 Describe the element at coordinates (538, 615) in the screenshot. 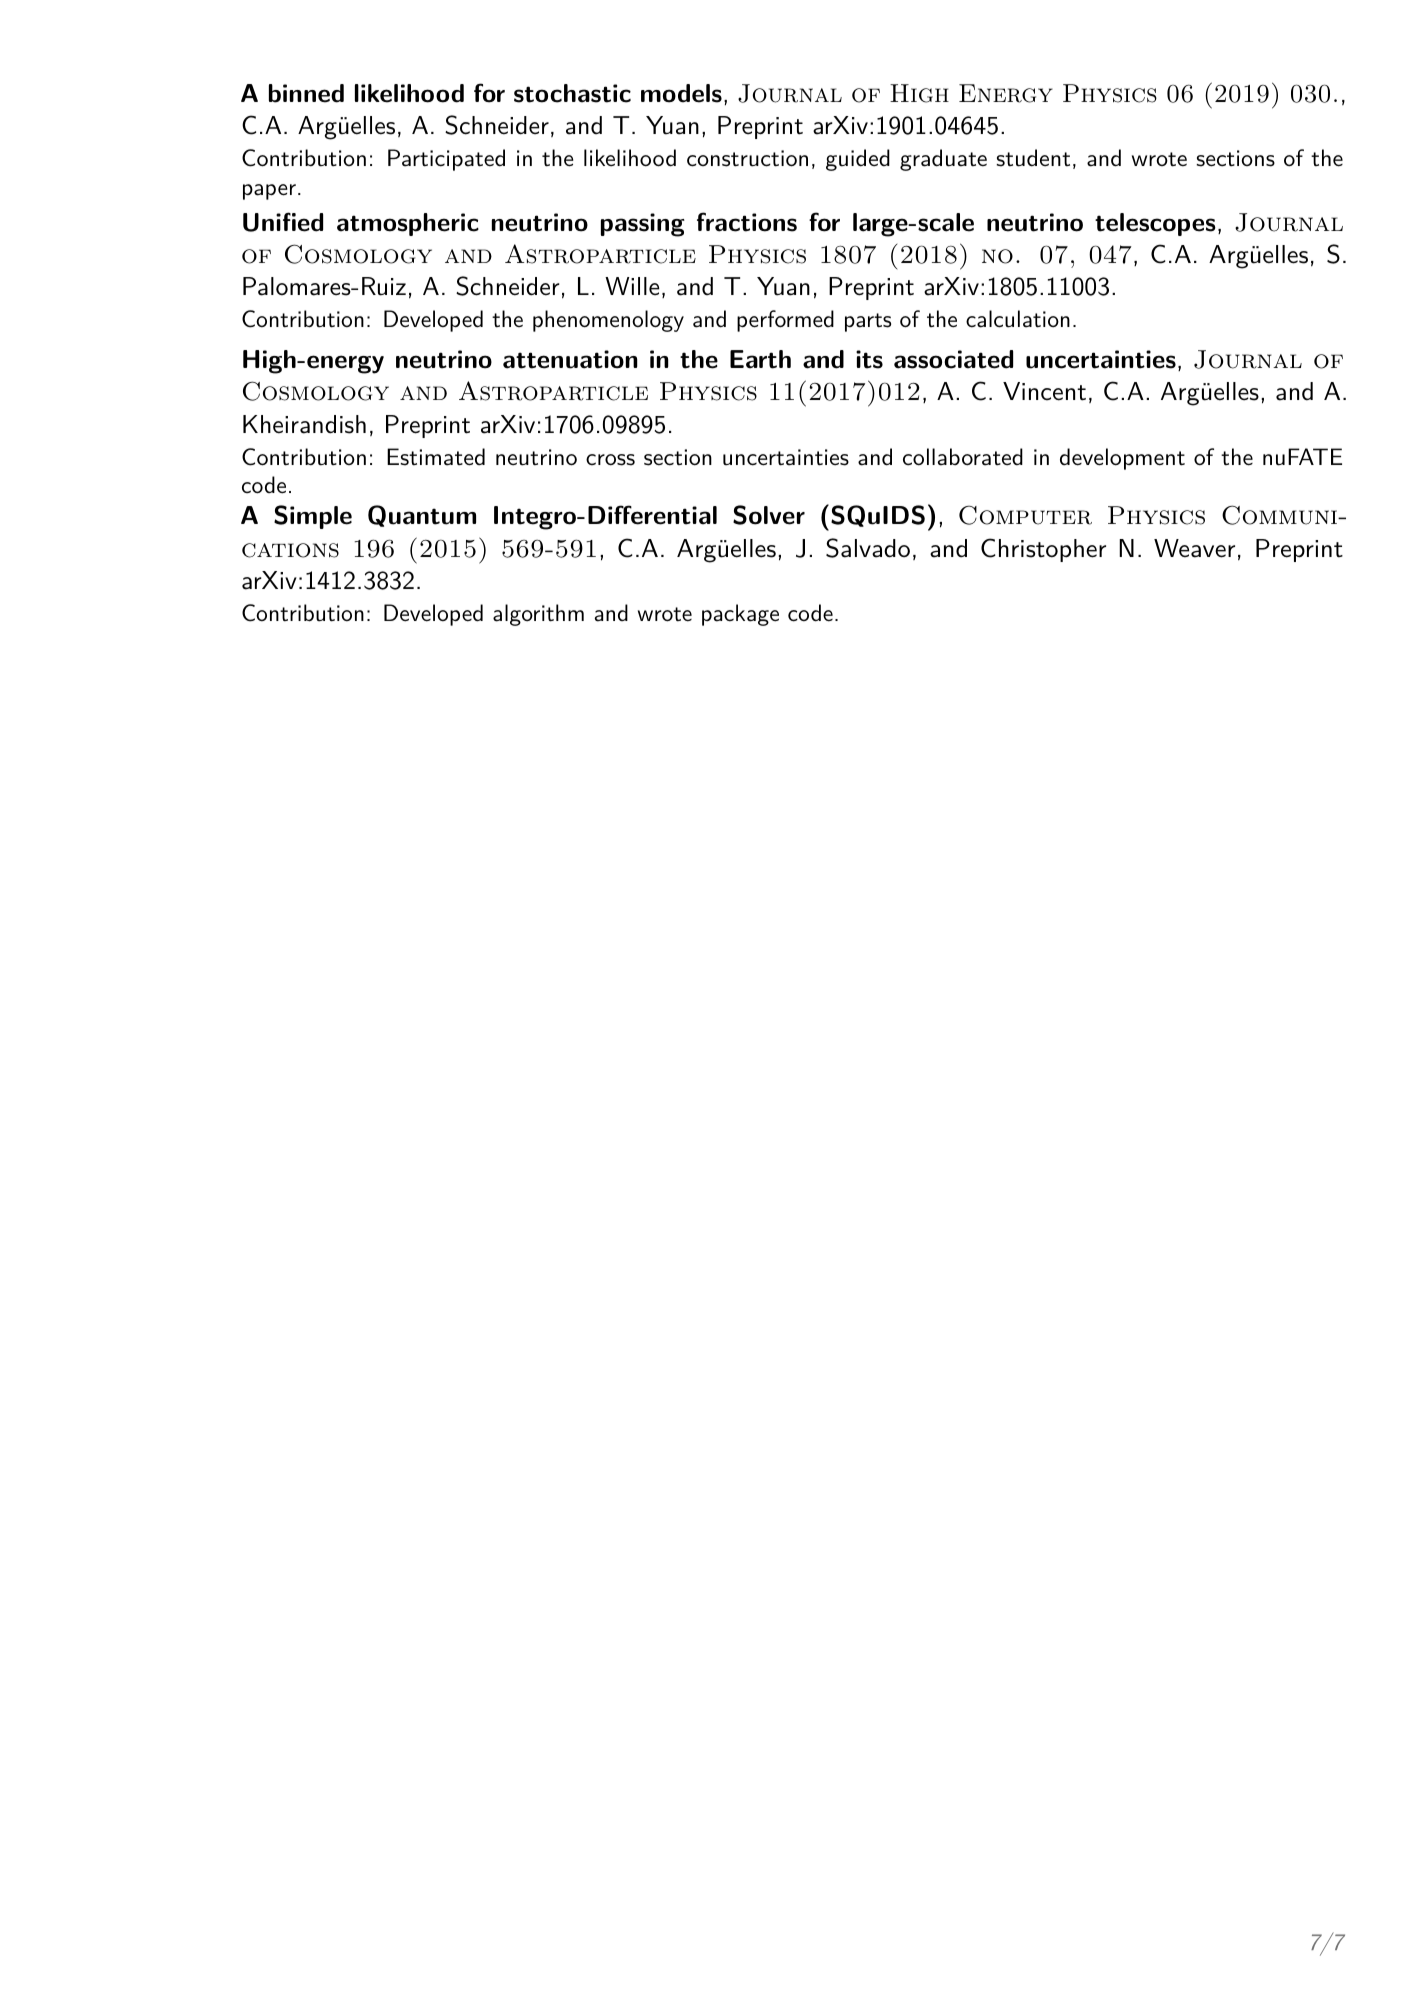

I see `algorithm` at that location.
